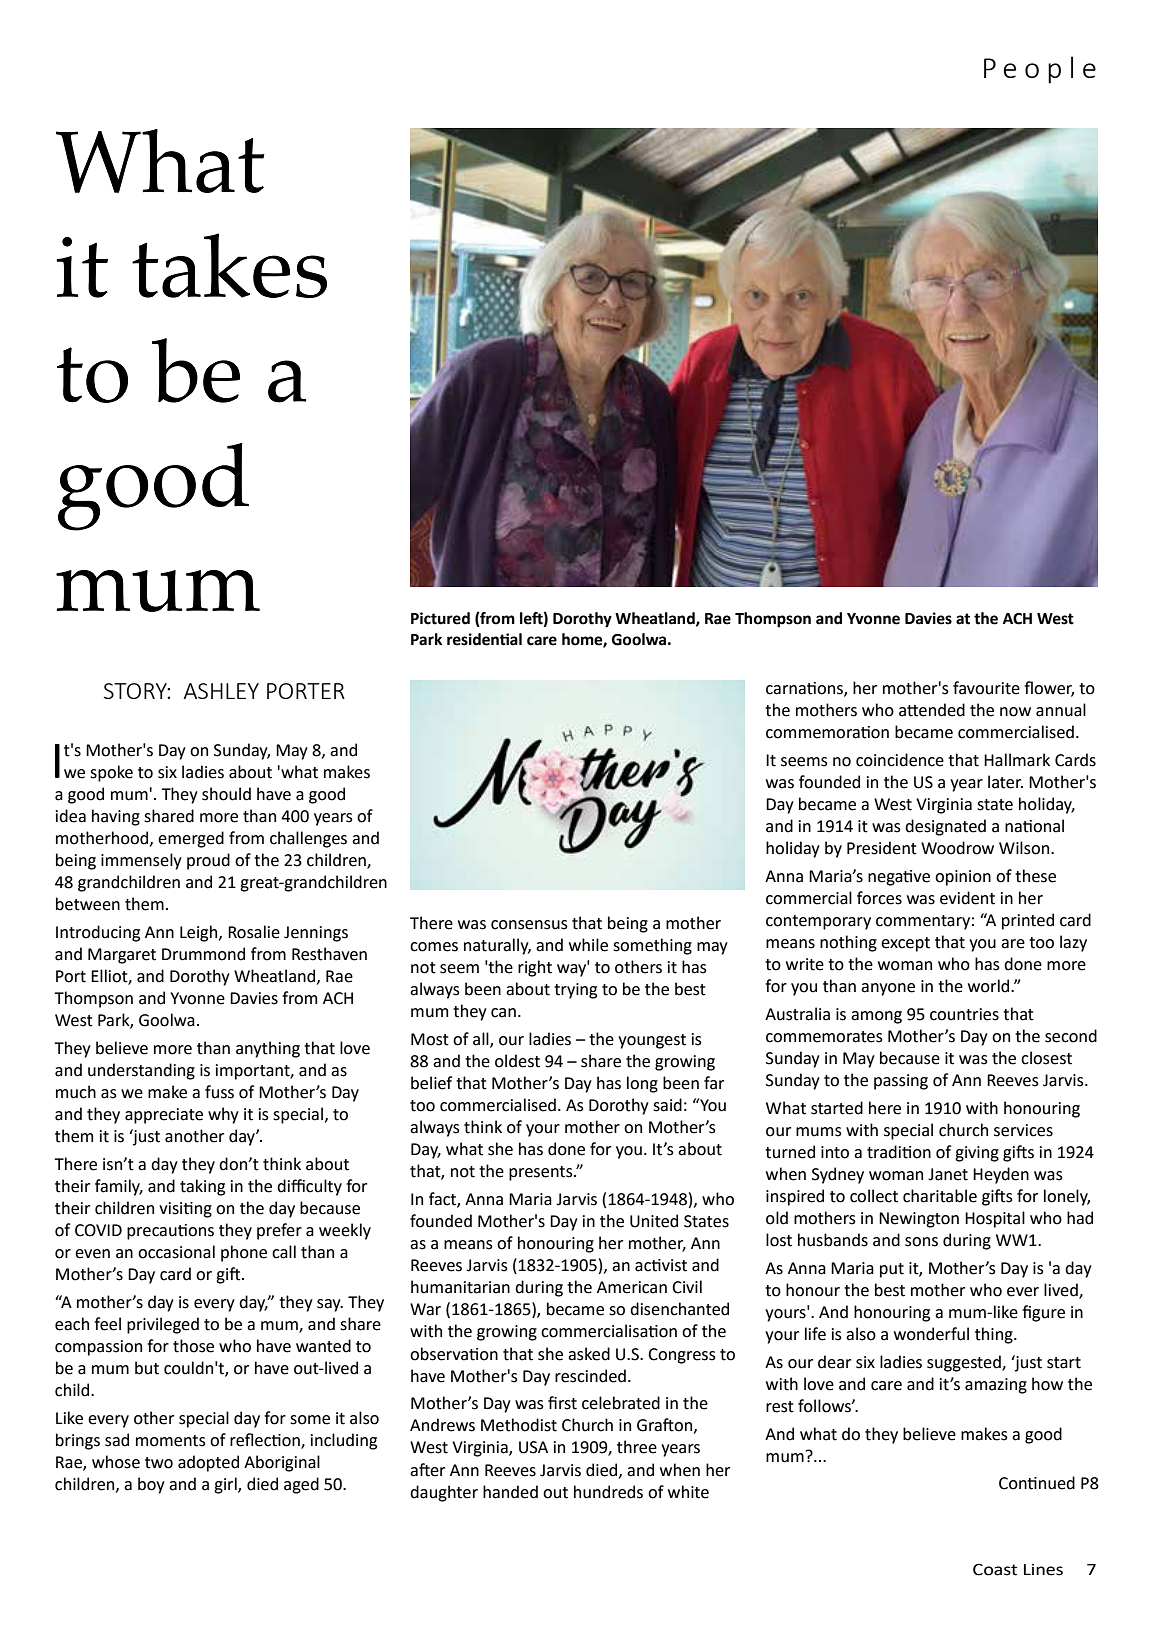 The height and width of the image is (1632, 1154). I want to click on hundreds, so click(608, 1492).
